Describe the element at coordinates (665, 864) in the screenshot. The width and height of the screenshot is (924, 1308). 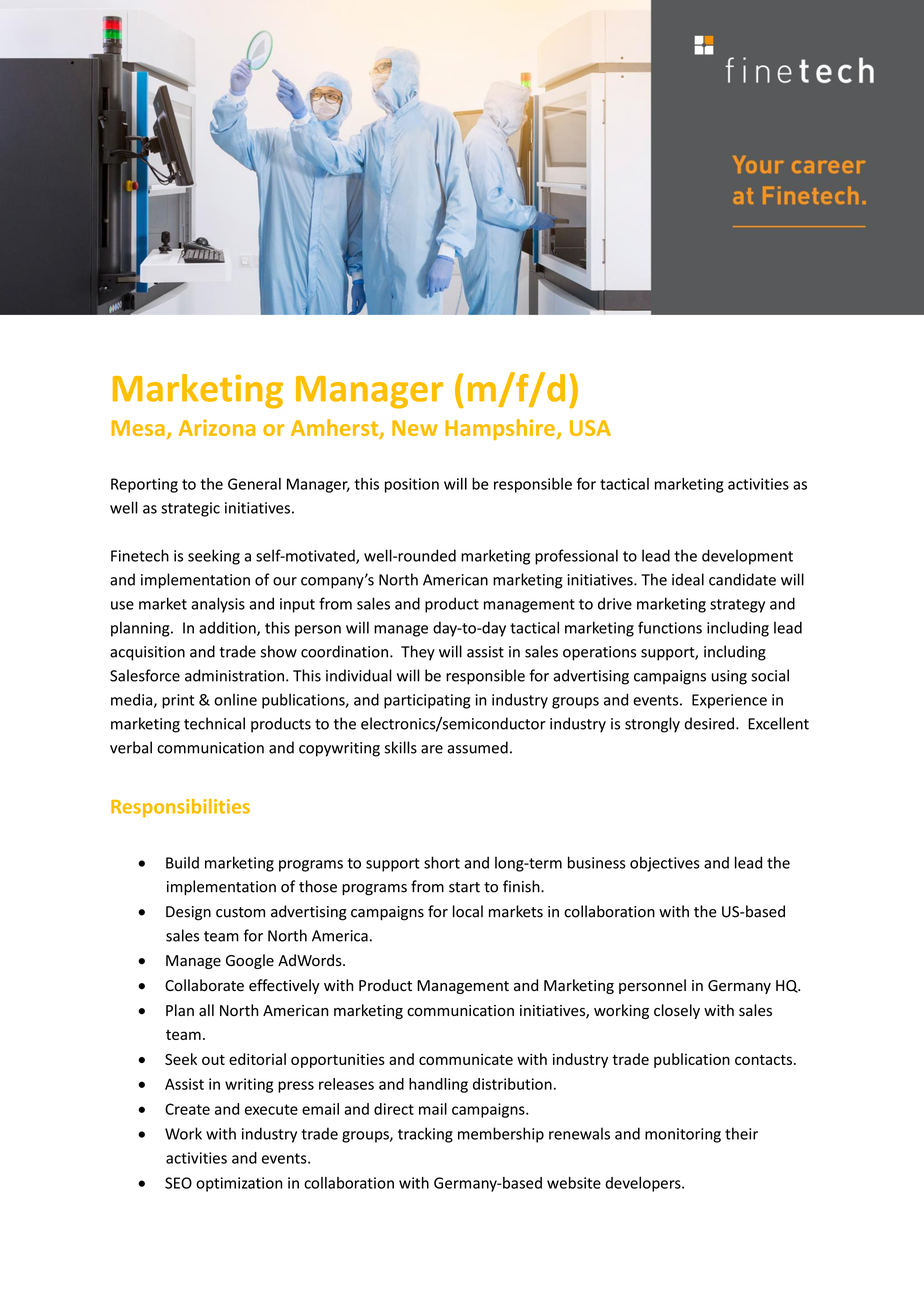
I see `objectives` at that location.
